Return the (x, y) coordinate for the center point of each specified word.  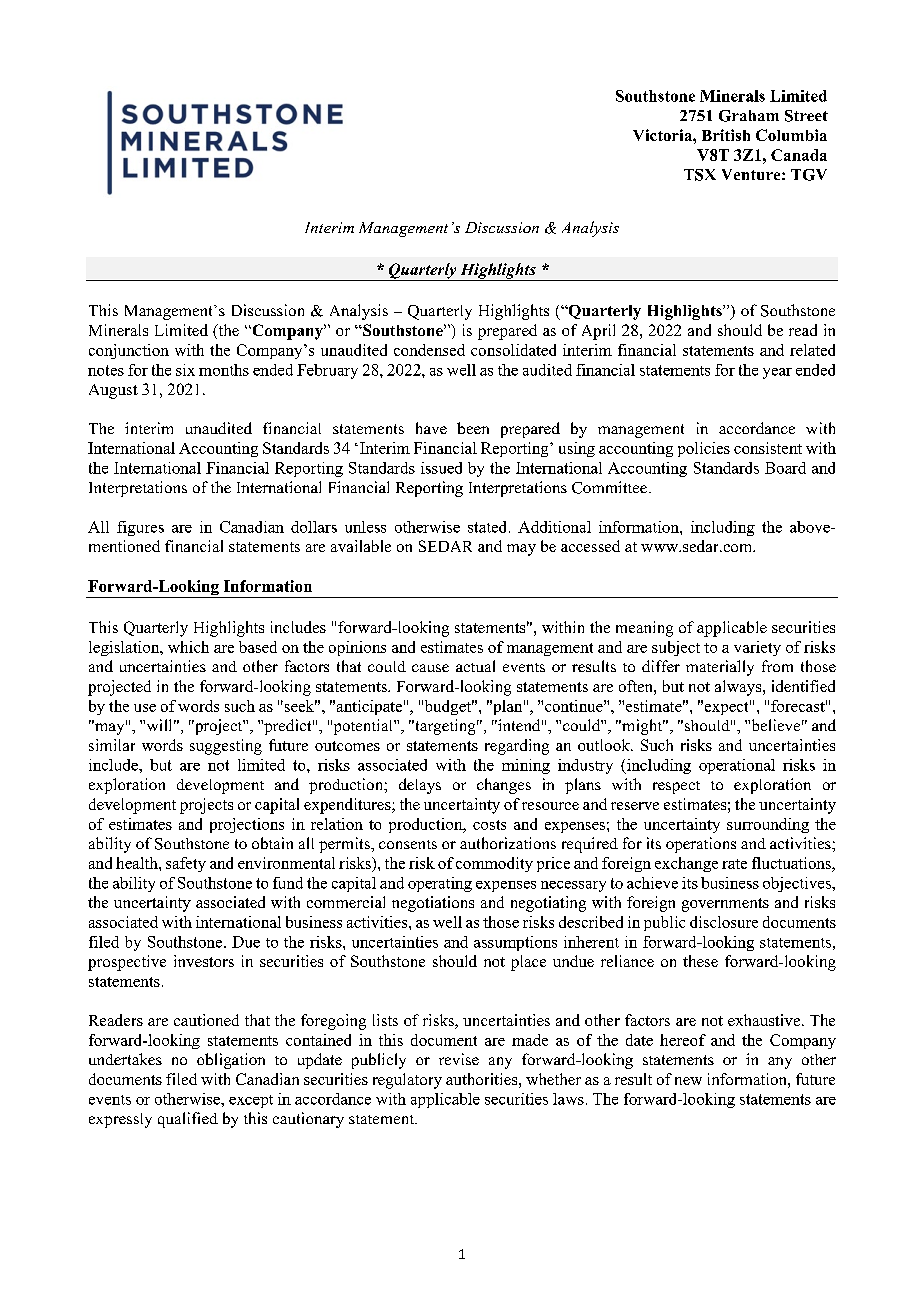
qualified (188, 1120)
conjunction (129, 351)
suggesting (226, 747)
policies (704, 449)
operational (737, 766)
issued (441, 468)
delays (420, 786)
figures (140, 528)
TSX (700, 175)
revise (459, 1059)
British (726, 135)
